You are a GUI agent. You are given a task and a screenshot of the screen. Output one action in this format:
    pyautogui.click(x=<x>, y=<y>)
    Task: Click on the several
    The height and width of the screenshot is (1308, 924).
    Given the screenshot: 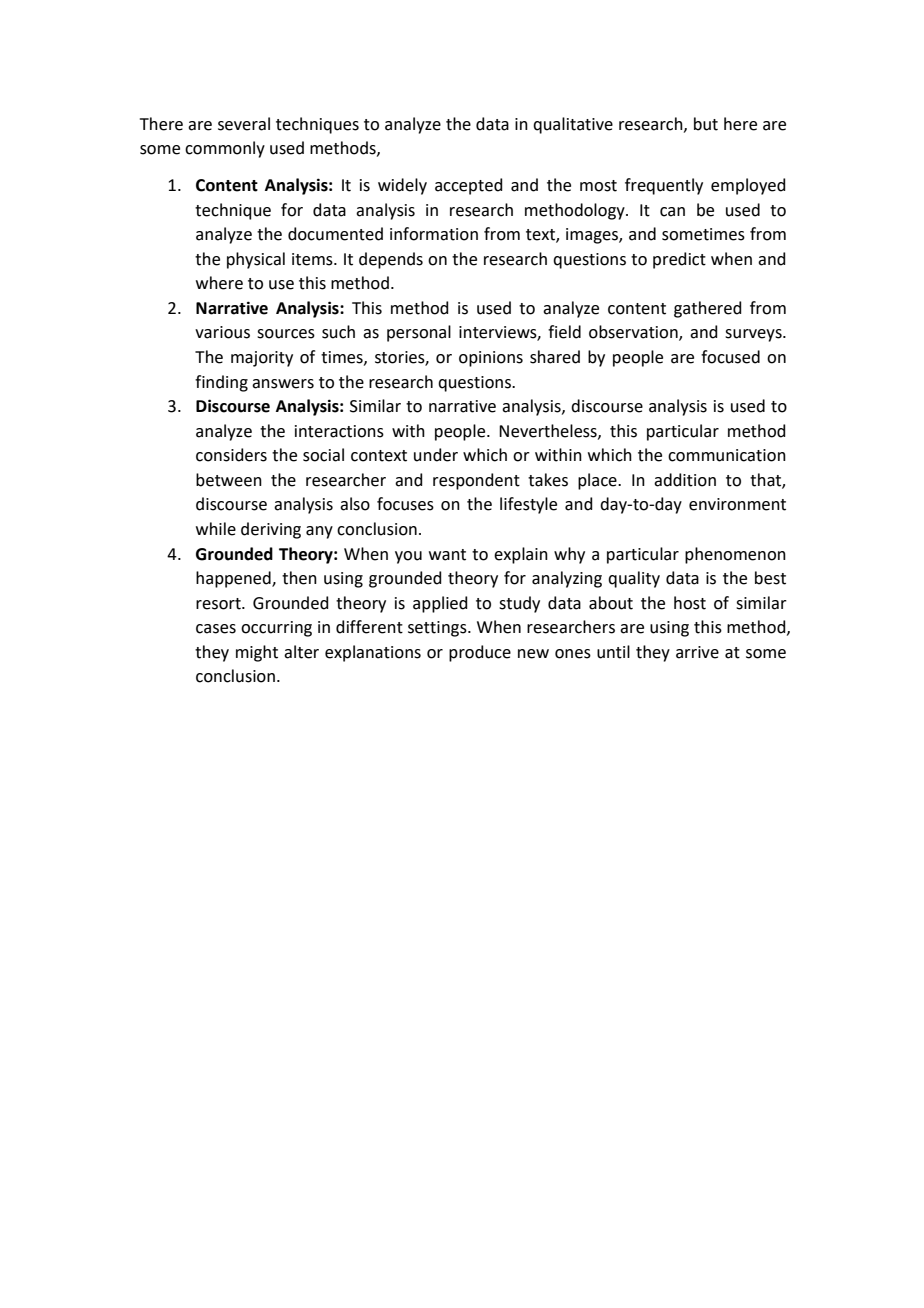 What is the action you would take?
    pyautogui.click(x=244, y=124)
